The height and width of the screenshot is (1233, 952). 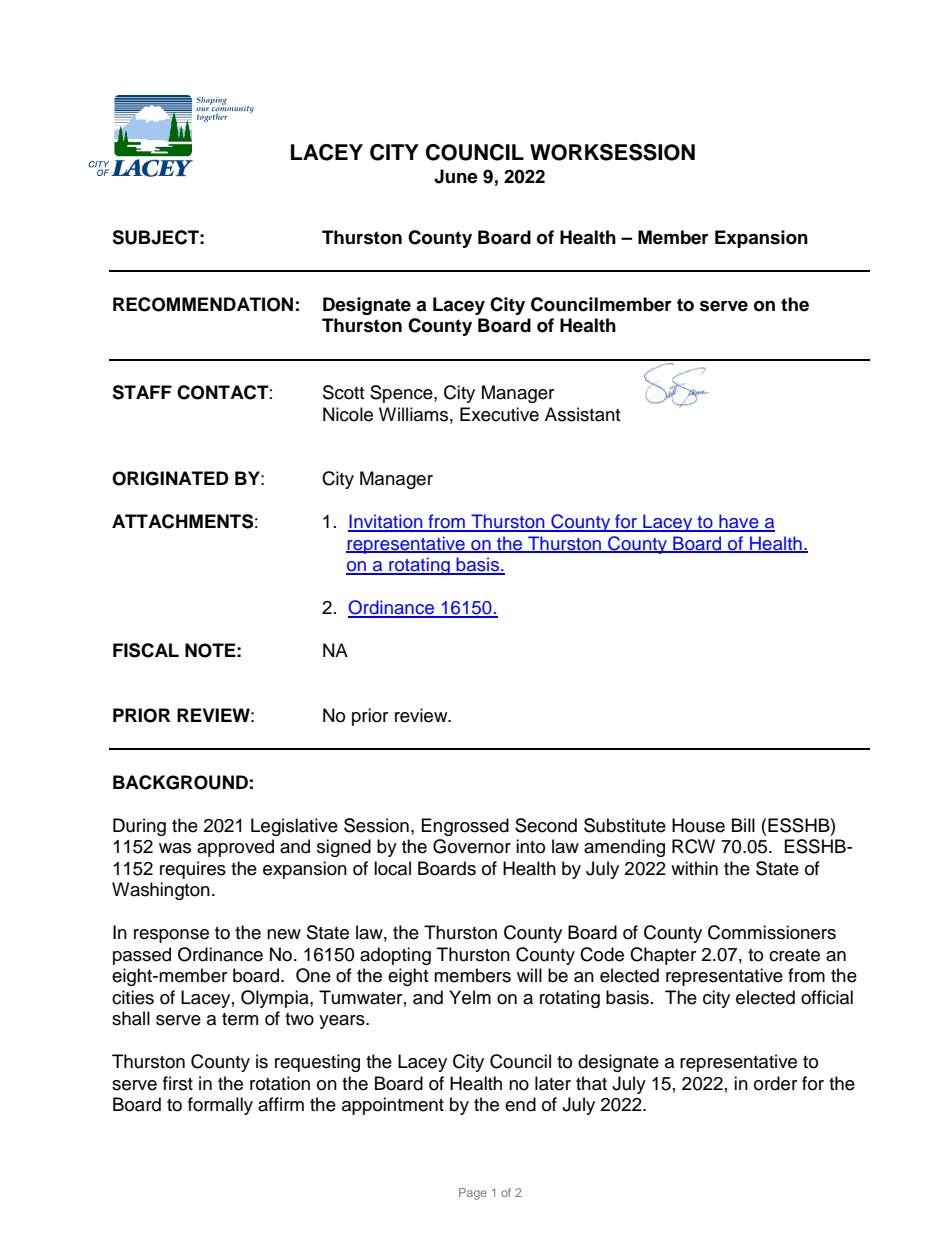 What do you see at coordinates (465, 827) in the screenshot?
I see `Engrossed` at bounding box center [465, 827].
